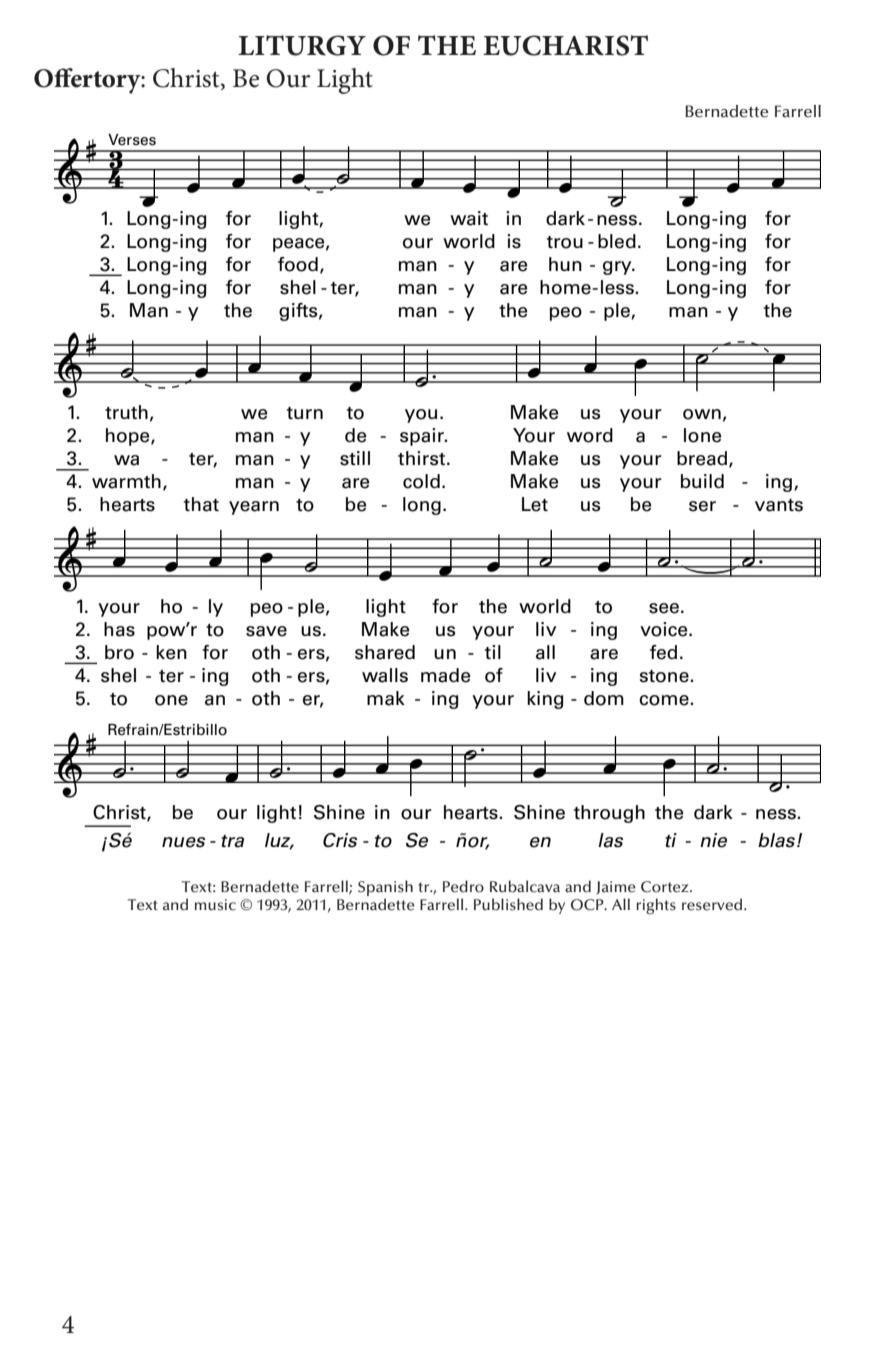  What do you see at coordinates (702, 414) in the page?
I see `own` at bounding box center [702, 414].
